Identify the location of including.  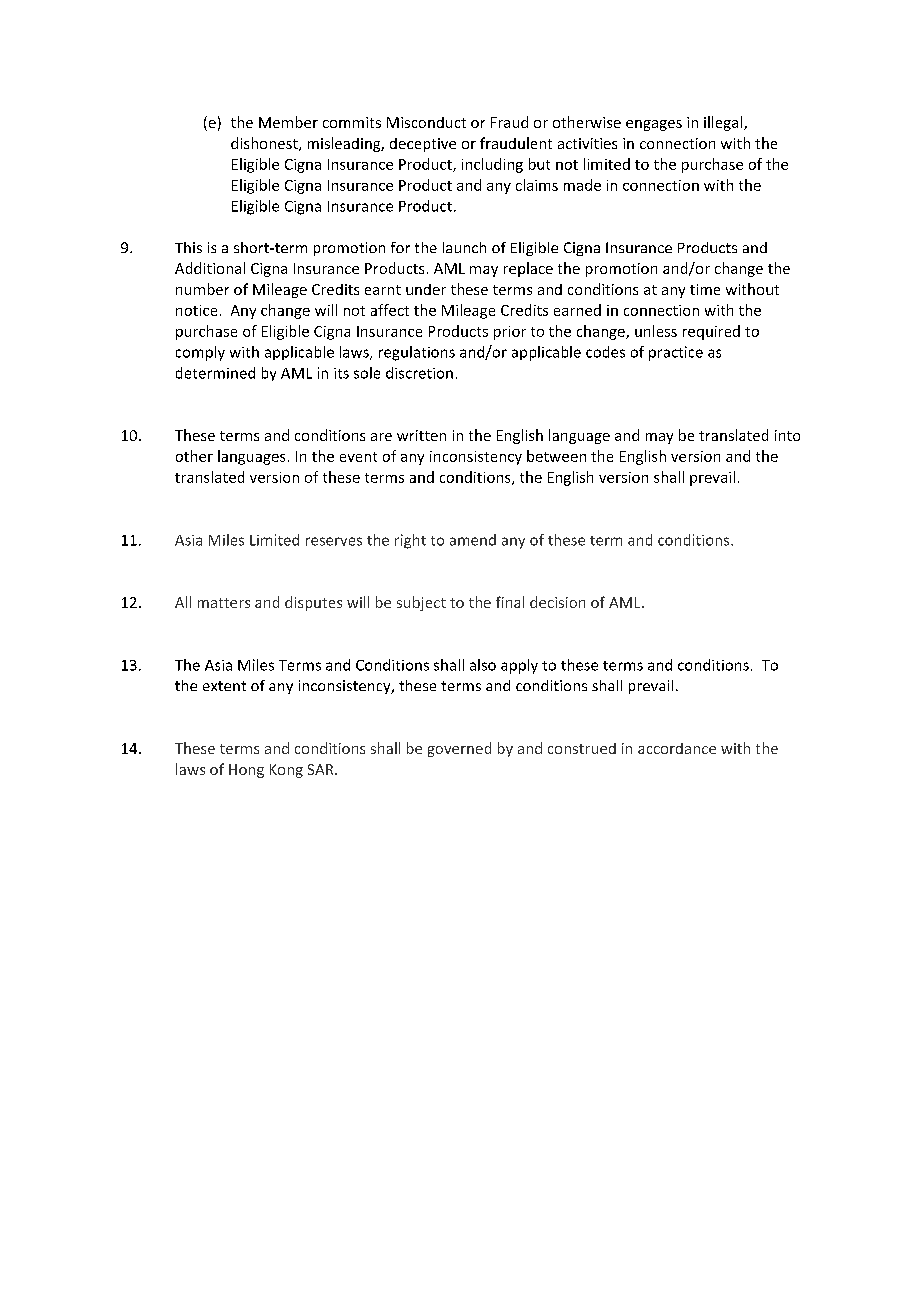
(492, 165).
